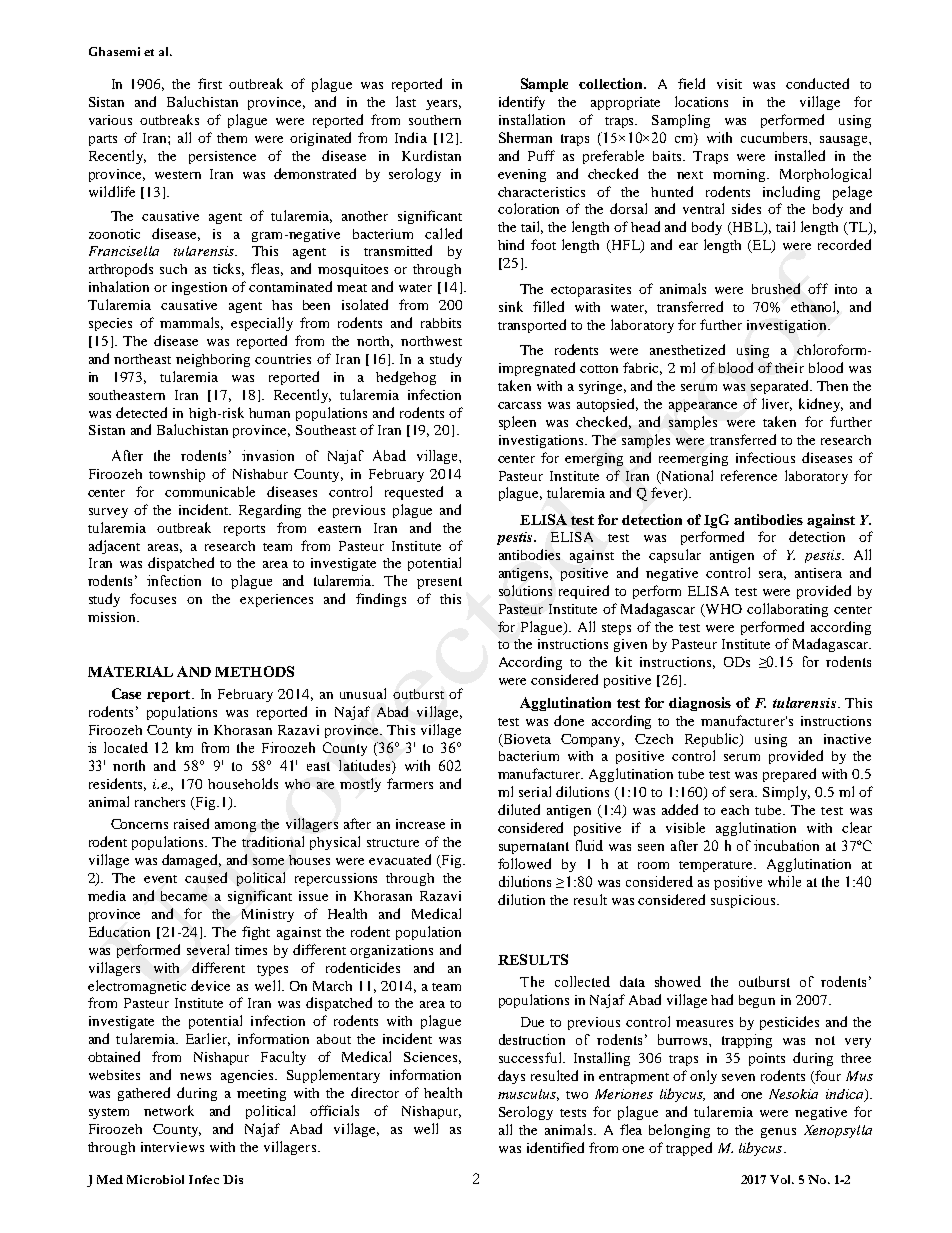  What do you see at coordinates (172, 1147) in the page?
I see `interviews` at bounding box center [172, 1147].
